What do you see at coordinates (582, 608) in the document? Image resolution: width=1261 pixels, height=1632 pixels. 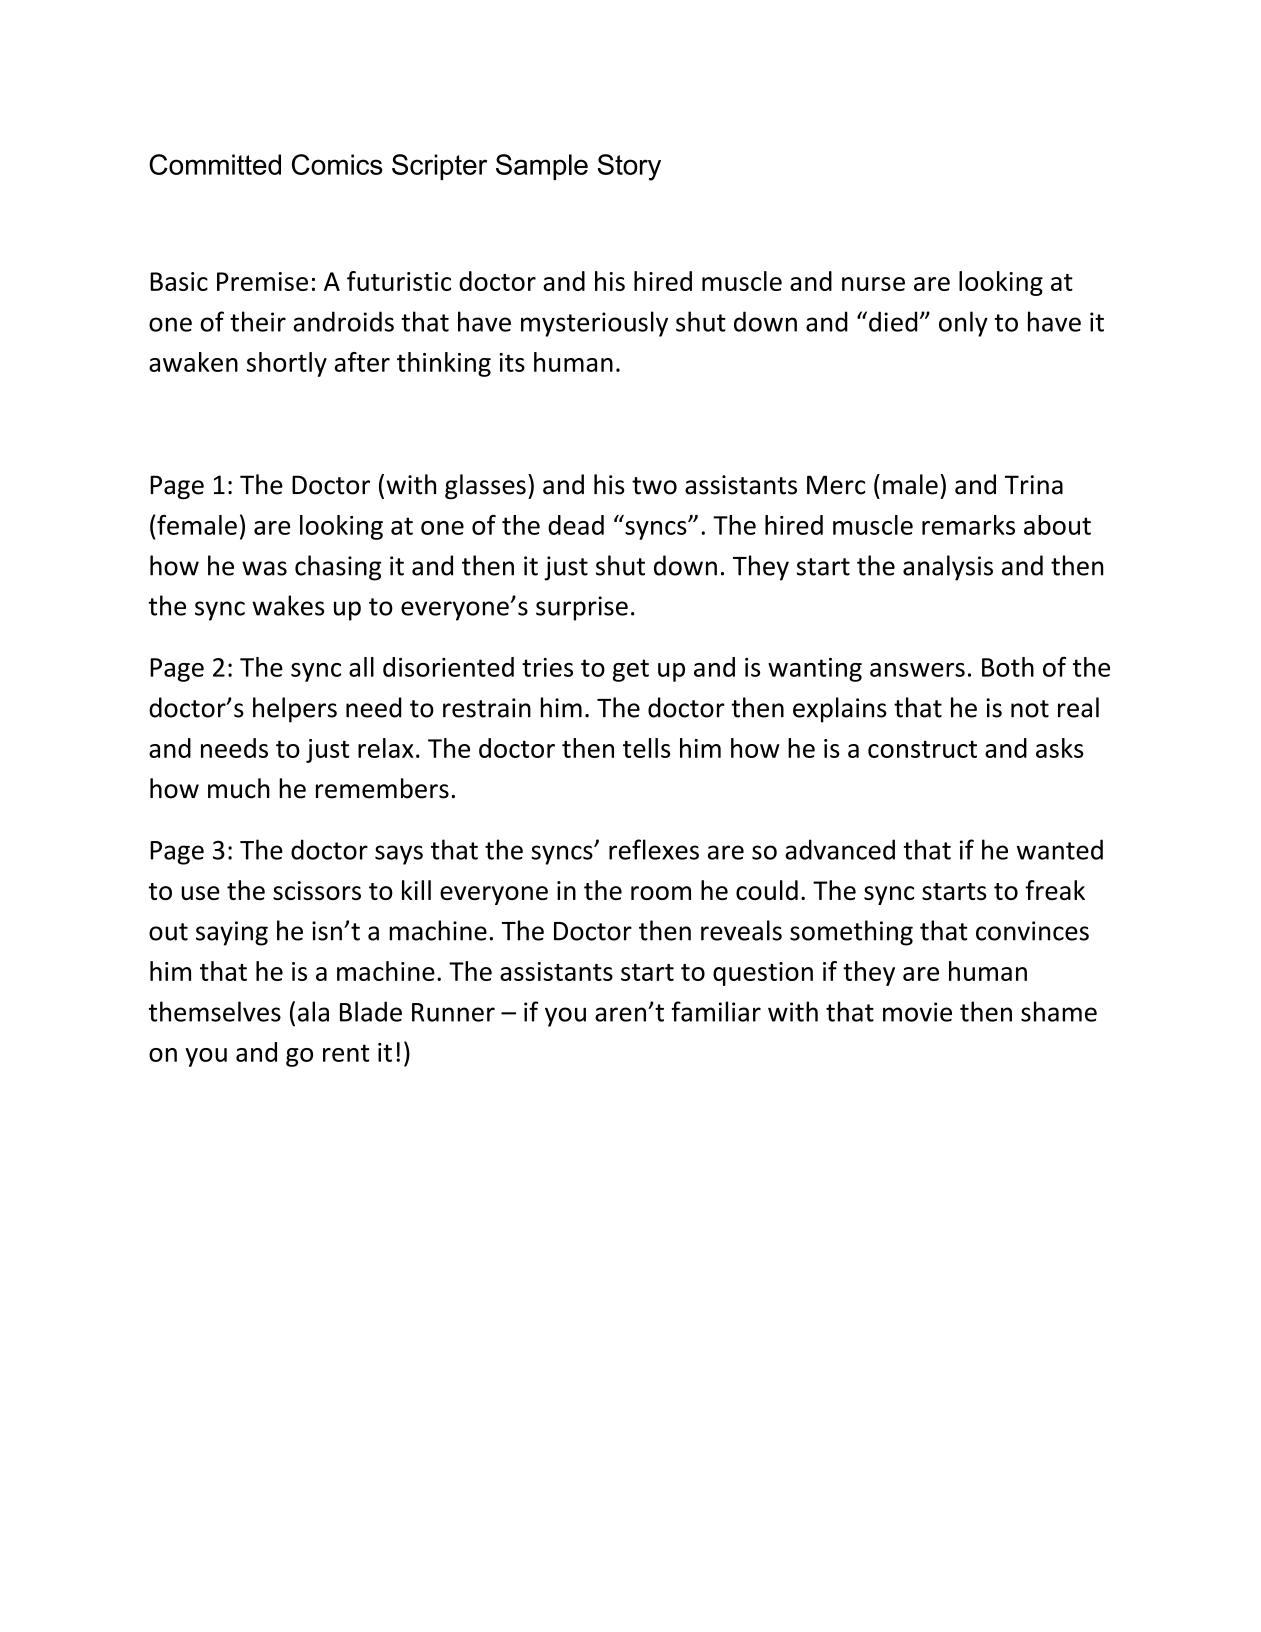 I see `surprise` at bounding box center [582, 608].
